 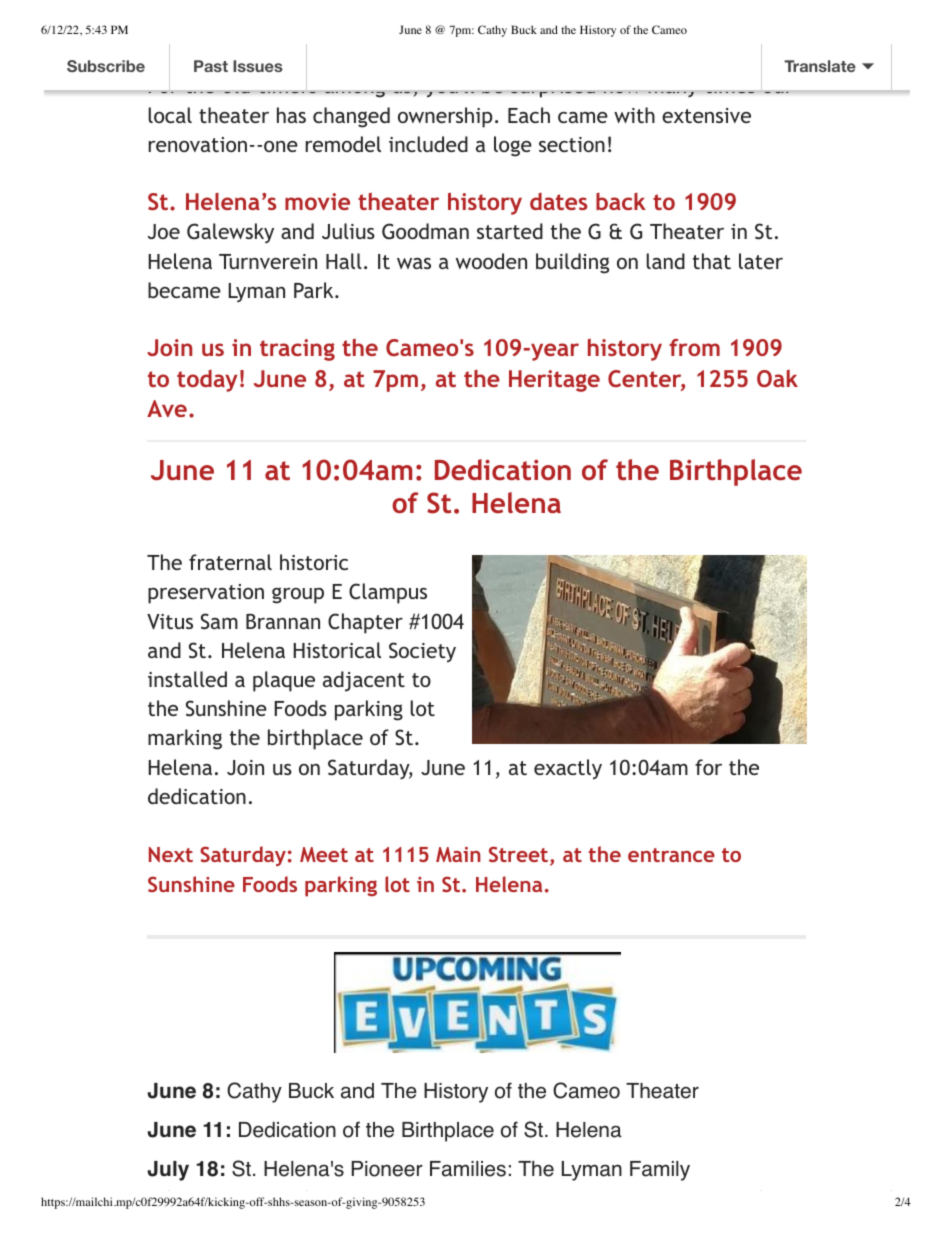 What do you see at coordinates (706, 115) in the screenshot?
I see `extensive` at bounding box center [706, 115].
